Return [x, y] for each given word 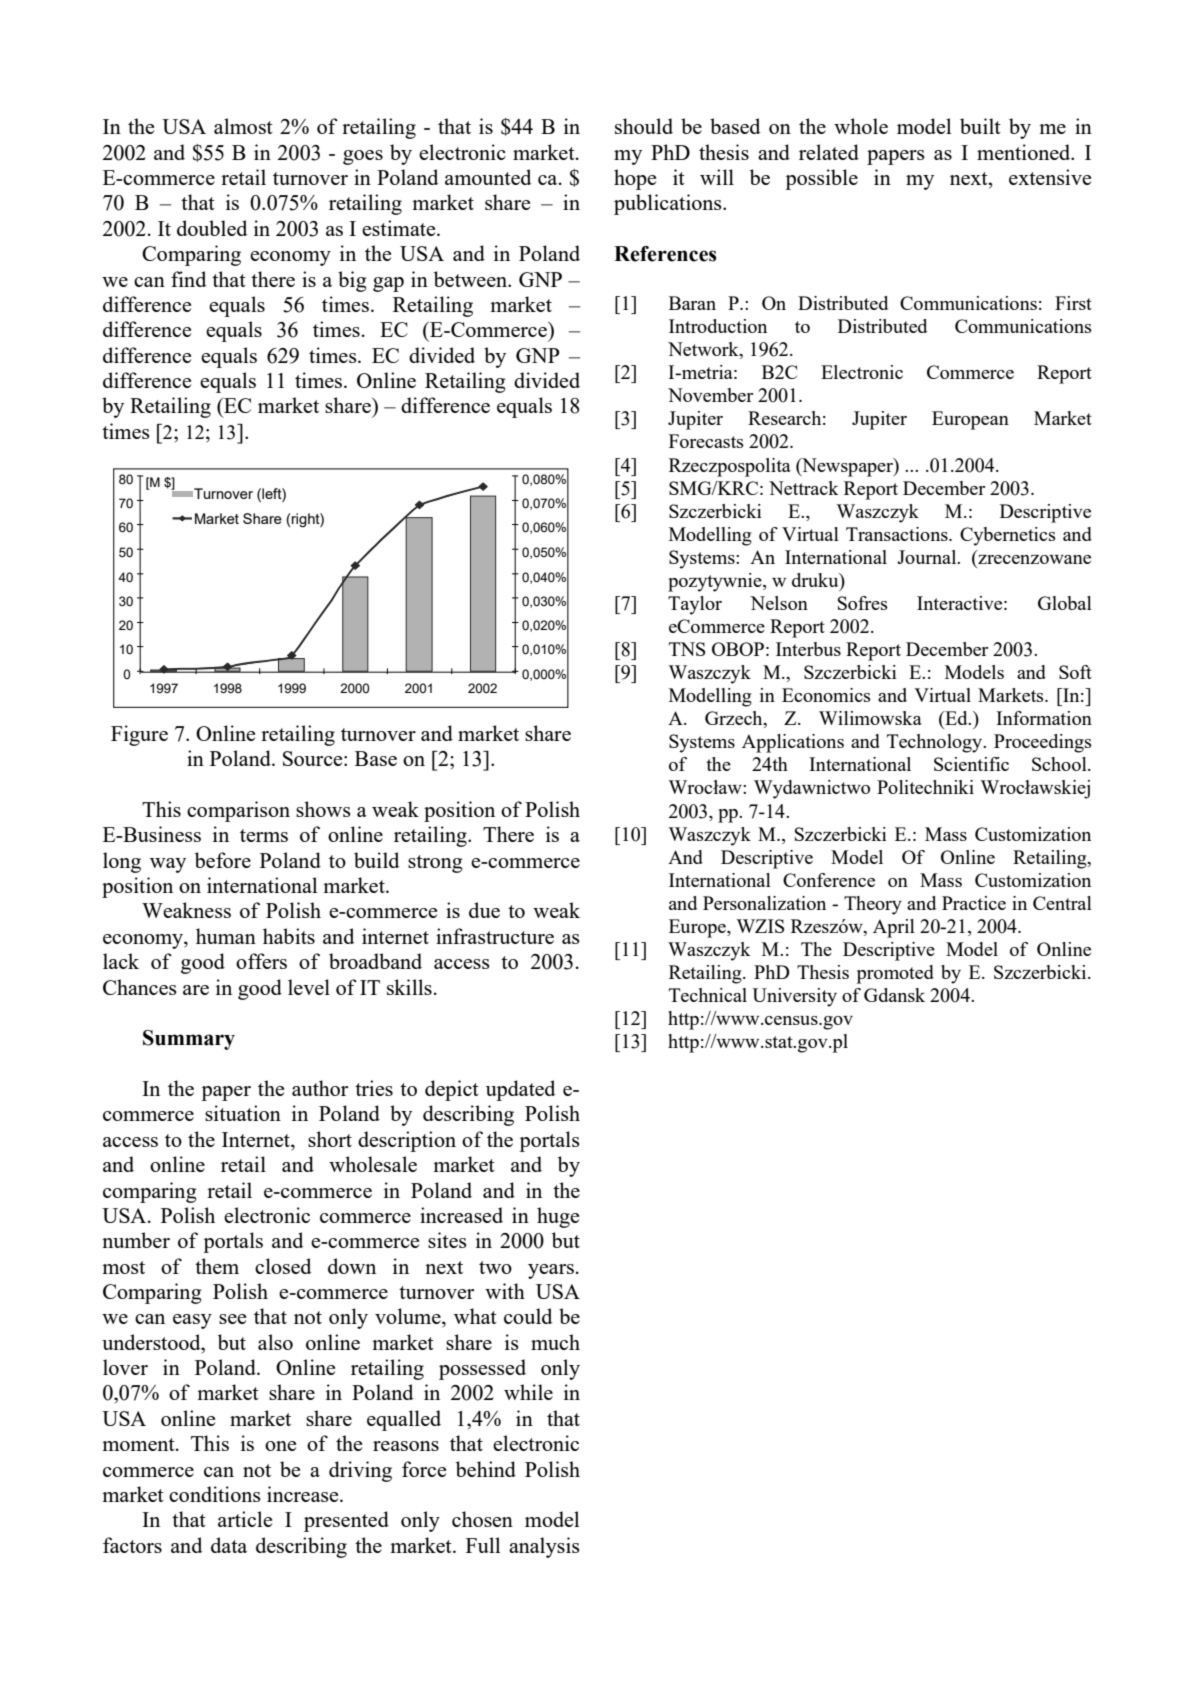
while [528, 1392]
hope [635, 179]
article [245, 1519]
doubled [212, 228]
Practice [974, 903]
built [980, 126]
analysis [544, 1547]
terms [264, 835]
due [484, 910]
